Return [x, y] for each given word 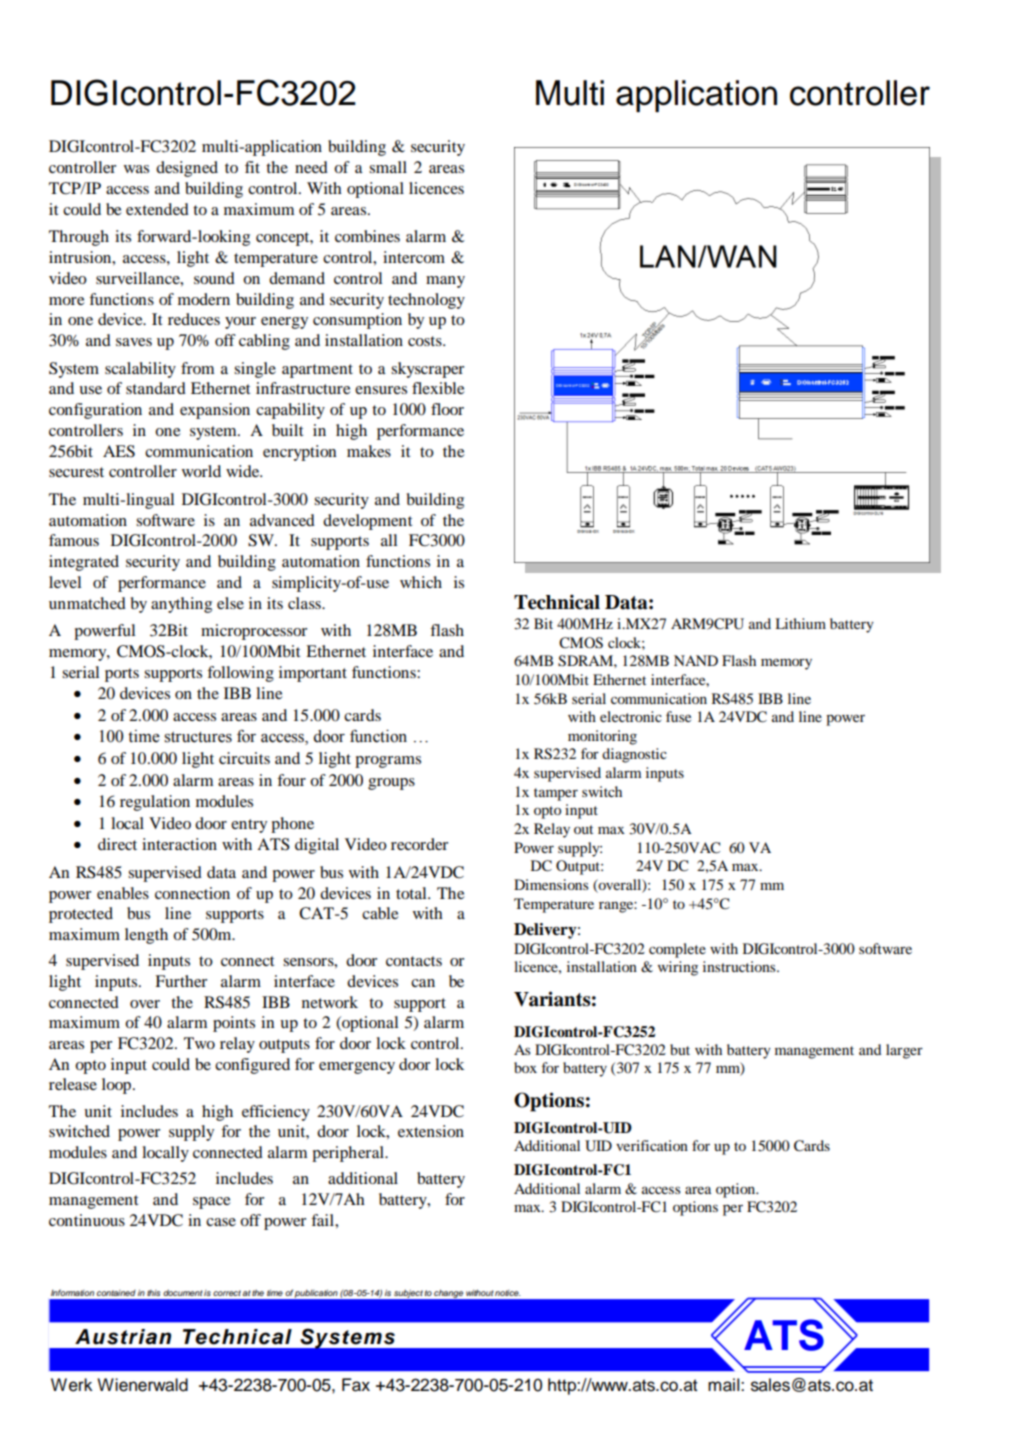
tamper [556, 794]
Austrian [123, 1337]
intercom [414, 257]
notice [508, 1293]
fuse [678, 716]
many [445, 282]
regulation [155, 803]
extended [157, 209]
